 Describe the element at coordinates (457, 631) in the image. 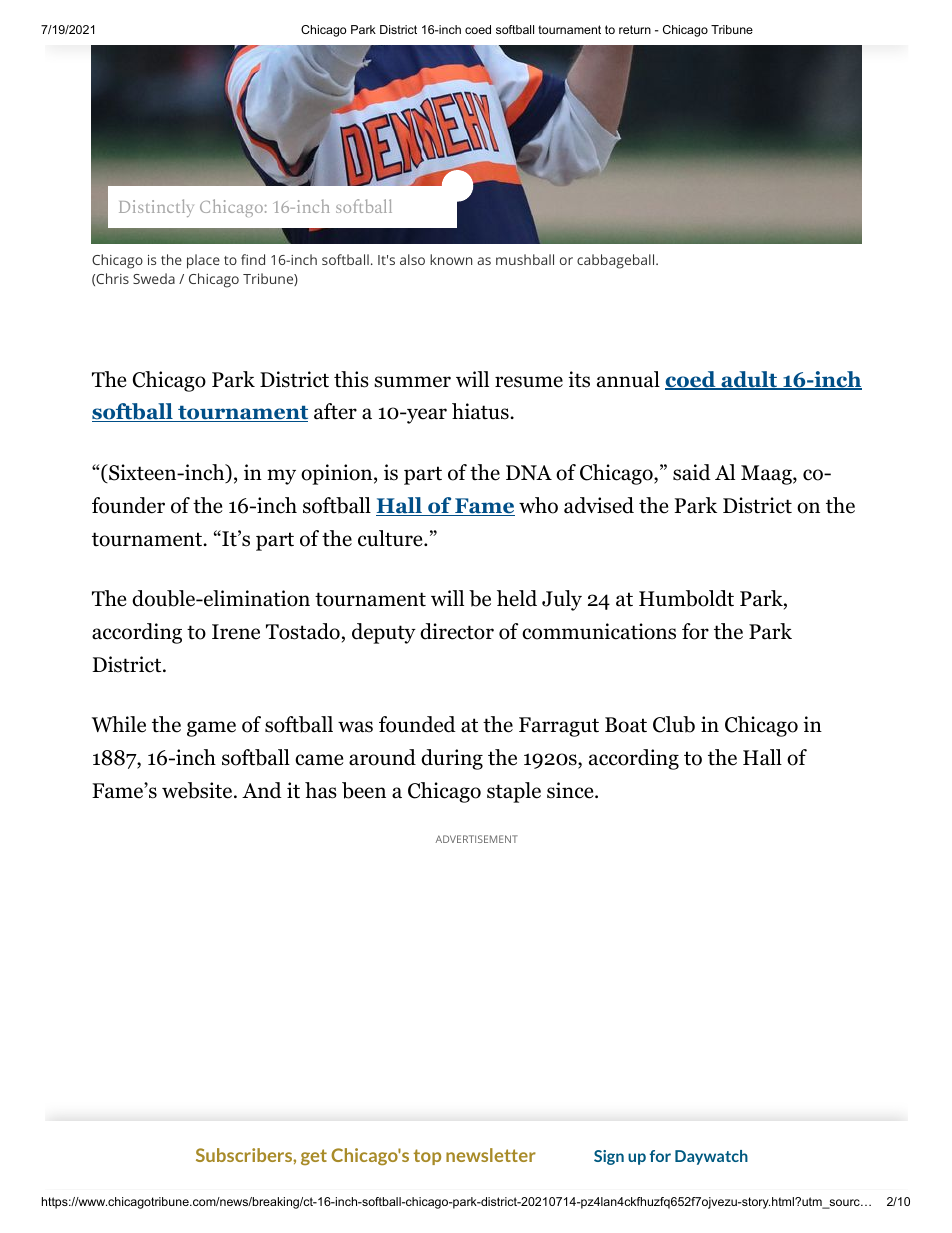

I see `director` at that location.
